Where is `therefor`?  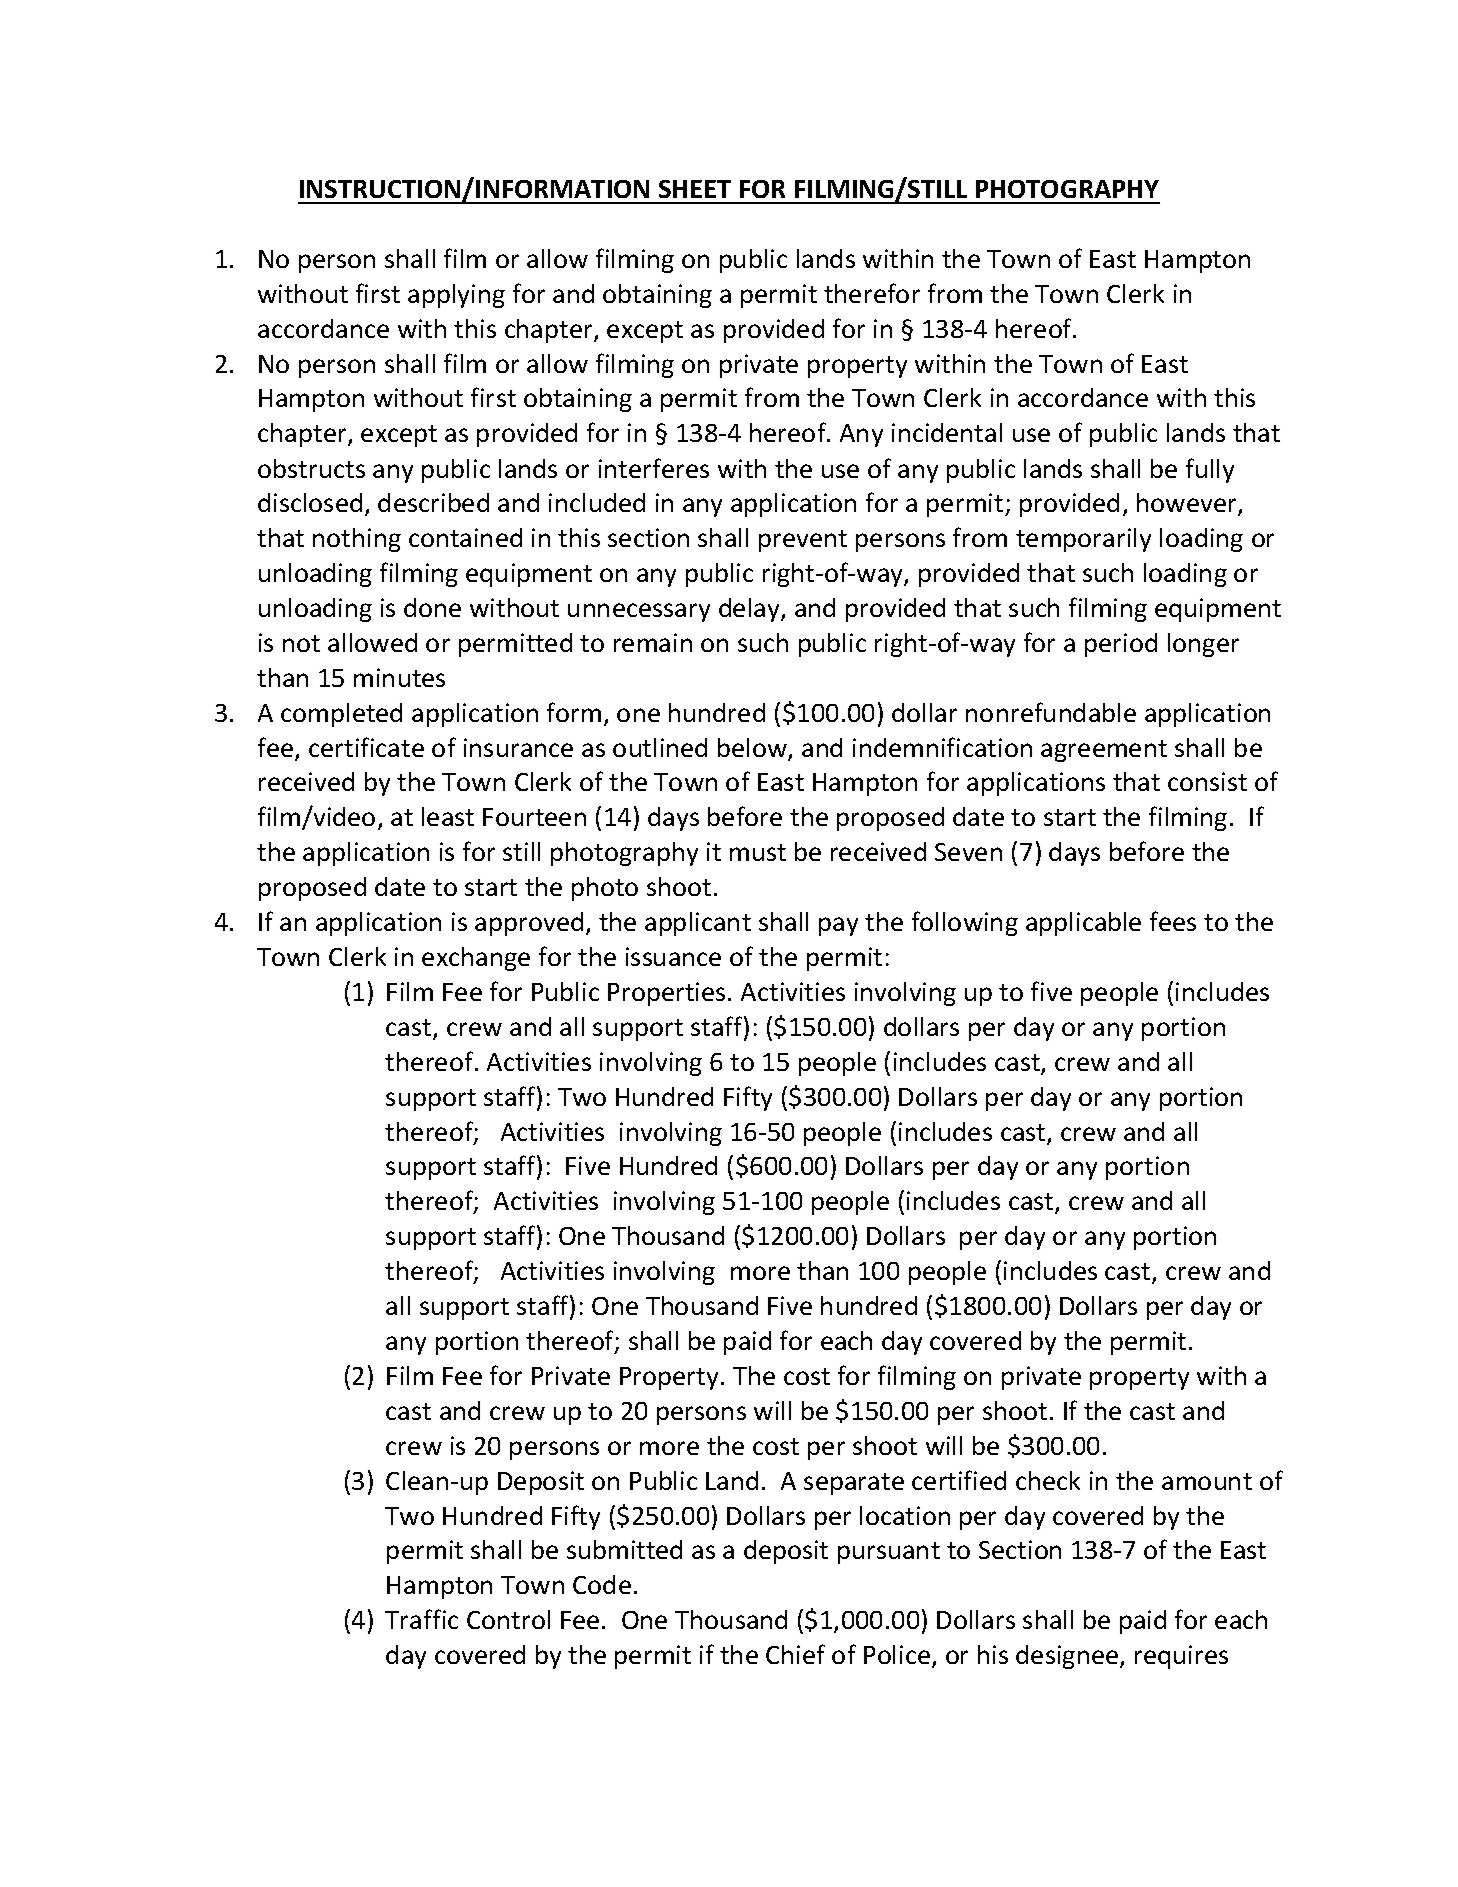 therefor is located at coordinates (872, 293).
